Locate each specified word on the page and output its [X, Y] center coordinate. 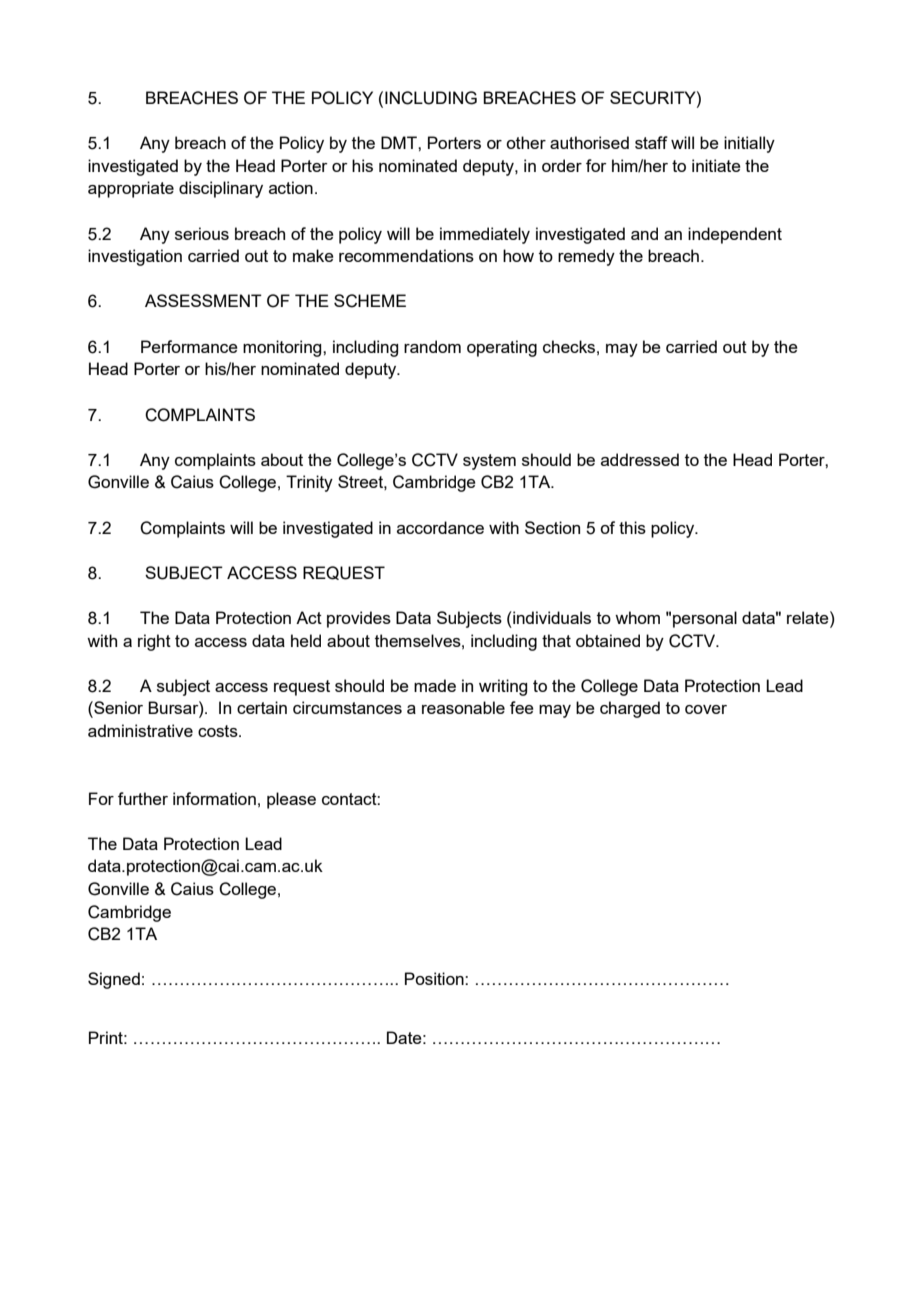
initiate [716, 165]
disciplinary [221, 189]
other [526, 142]
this [632, 527]
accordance [440, 527]
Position [435, 978]
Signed [114, 980]
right [154, 642]
